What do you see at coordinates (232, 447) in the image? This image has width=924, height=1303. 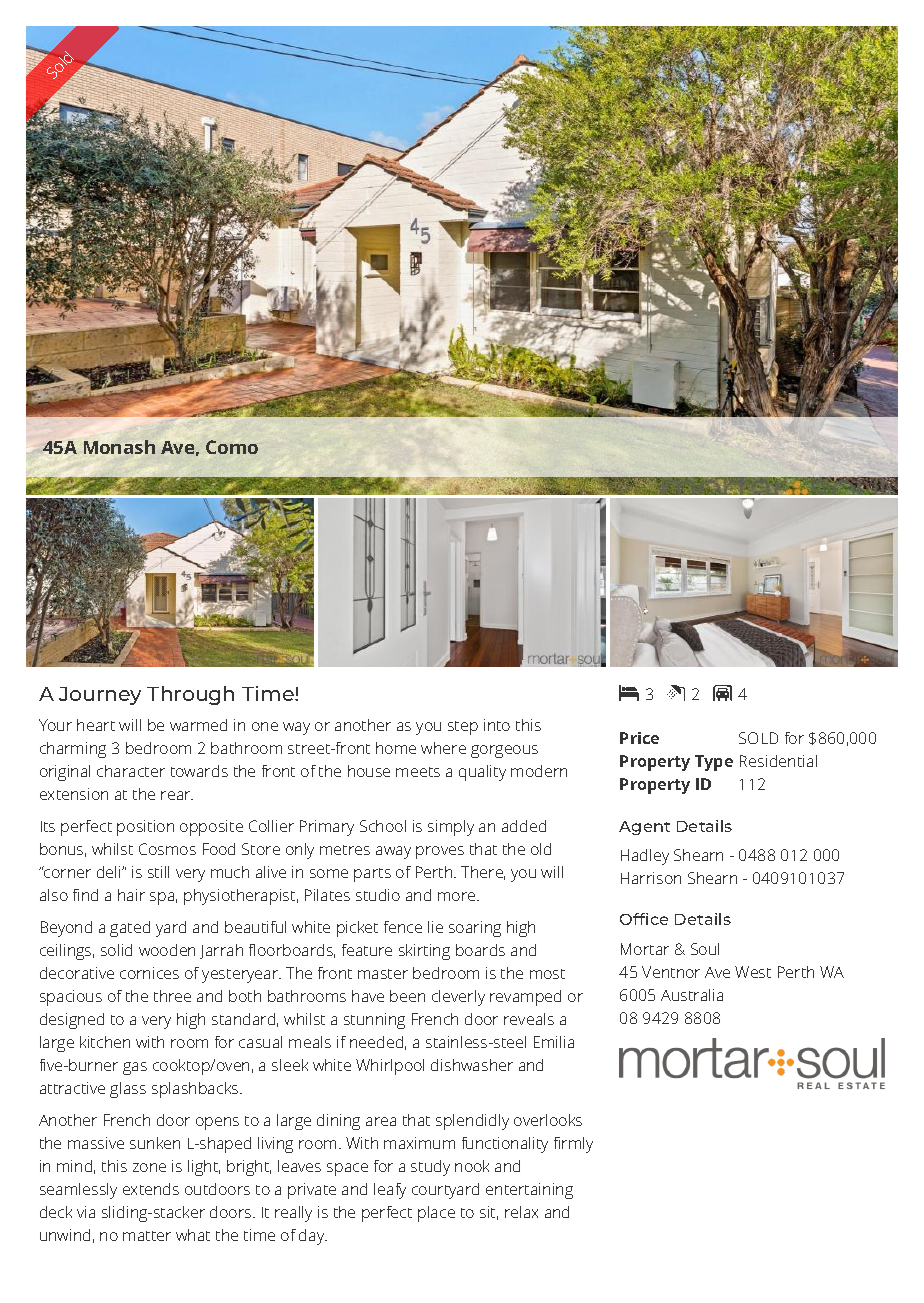 I see `Como` at bounding box center [232, 447].
